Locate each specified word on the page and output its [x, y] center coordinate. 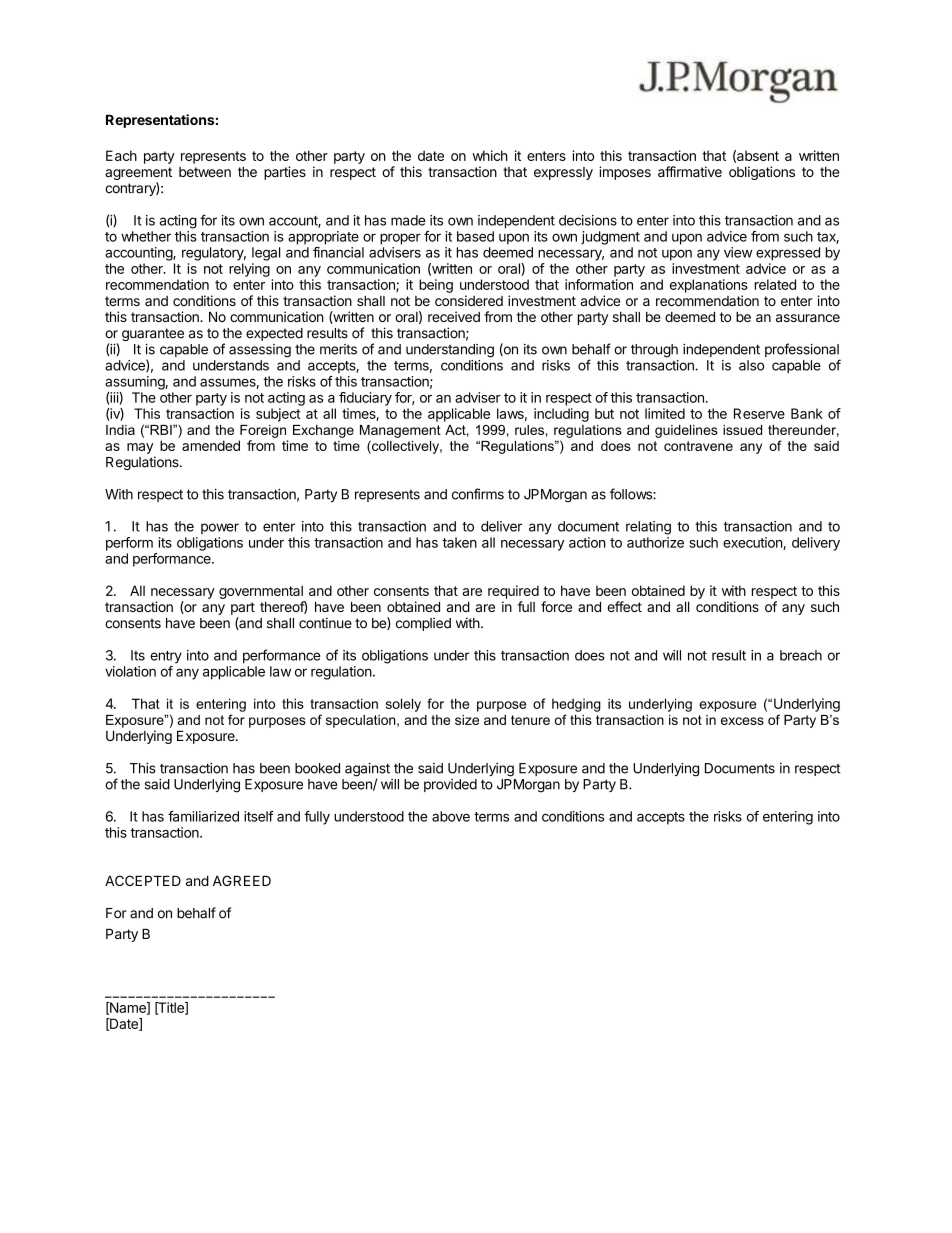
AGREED [242, 880]
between [205, 172]
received [454, 316]
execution [753, 543]
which [490, 155]
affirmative [690, 171]
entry [166, 657]
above [451, 816]
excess [742, 721]
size [467, 720]
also [751, 365]
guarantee [153, 334]
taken [459, 542]
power [220, 528]
